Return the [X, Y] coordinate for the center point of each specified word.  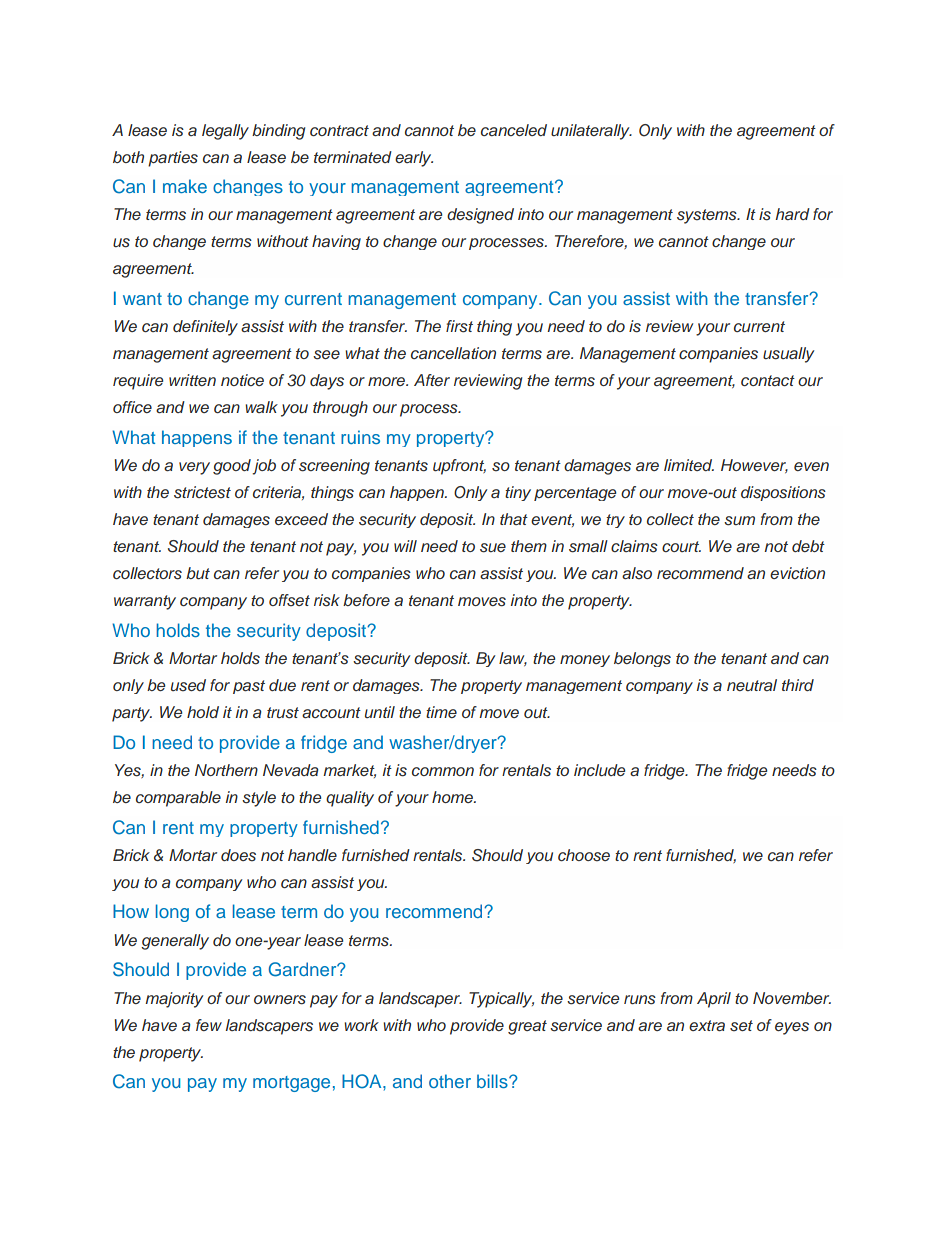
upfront [459, 467]
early [414, 159]
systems [708, 216]
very [194, 468]
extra [707, 1025]
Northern [226, 770]
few [209, 1025]
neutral [752, 685]
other [450, 1081]
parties [173, 159]
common [443, 771]
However [754, 466]
